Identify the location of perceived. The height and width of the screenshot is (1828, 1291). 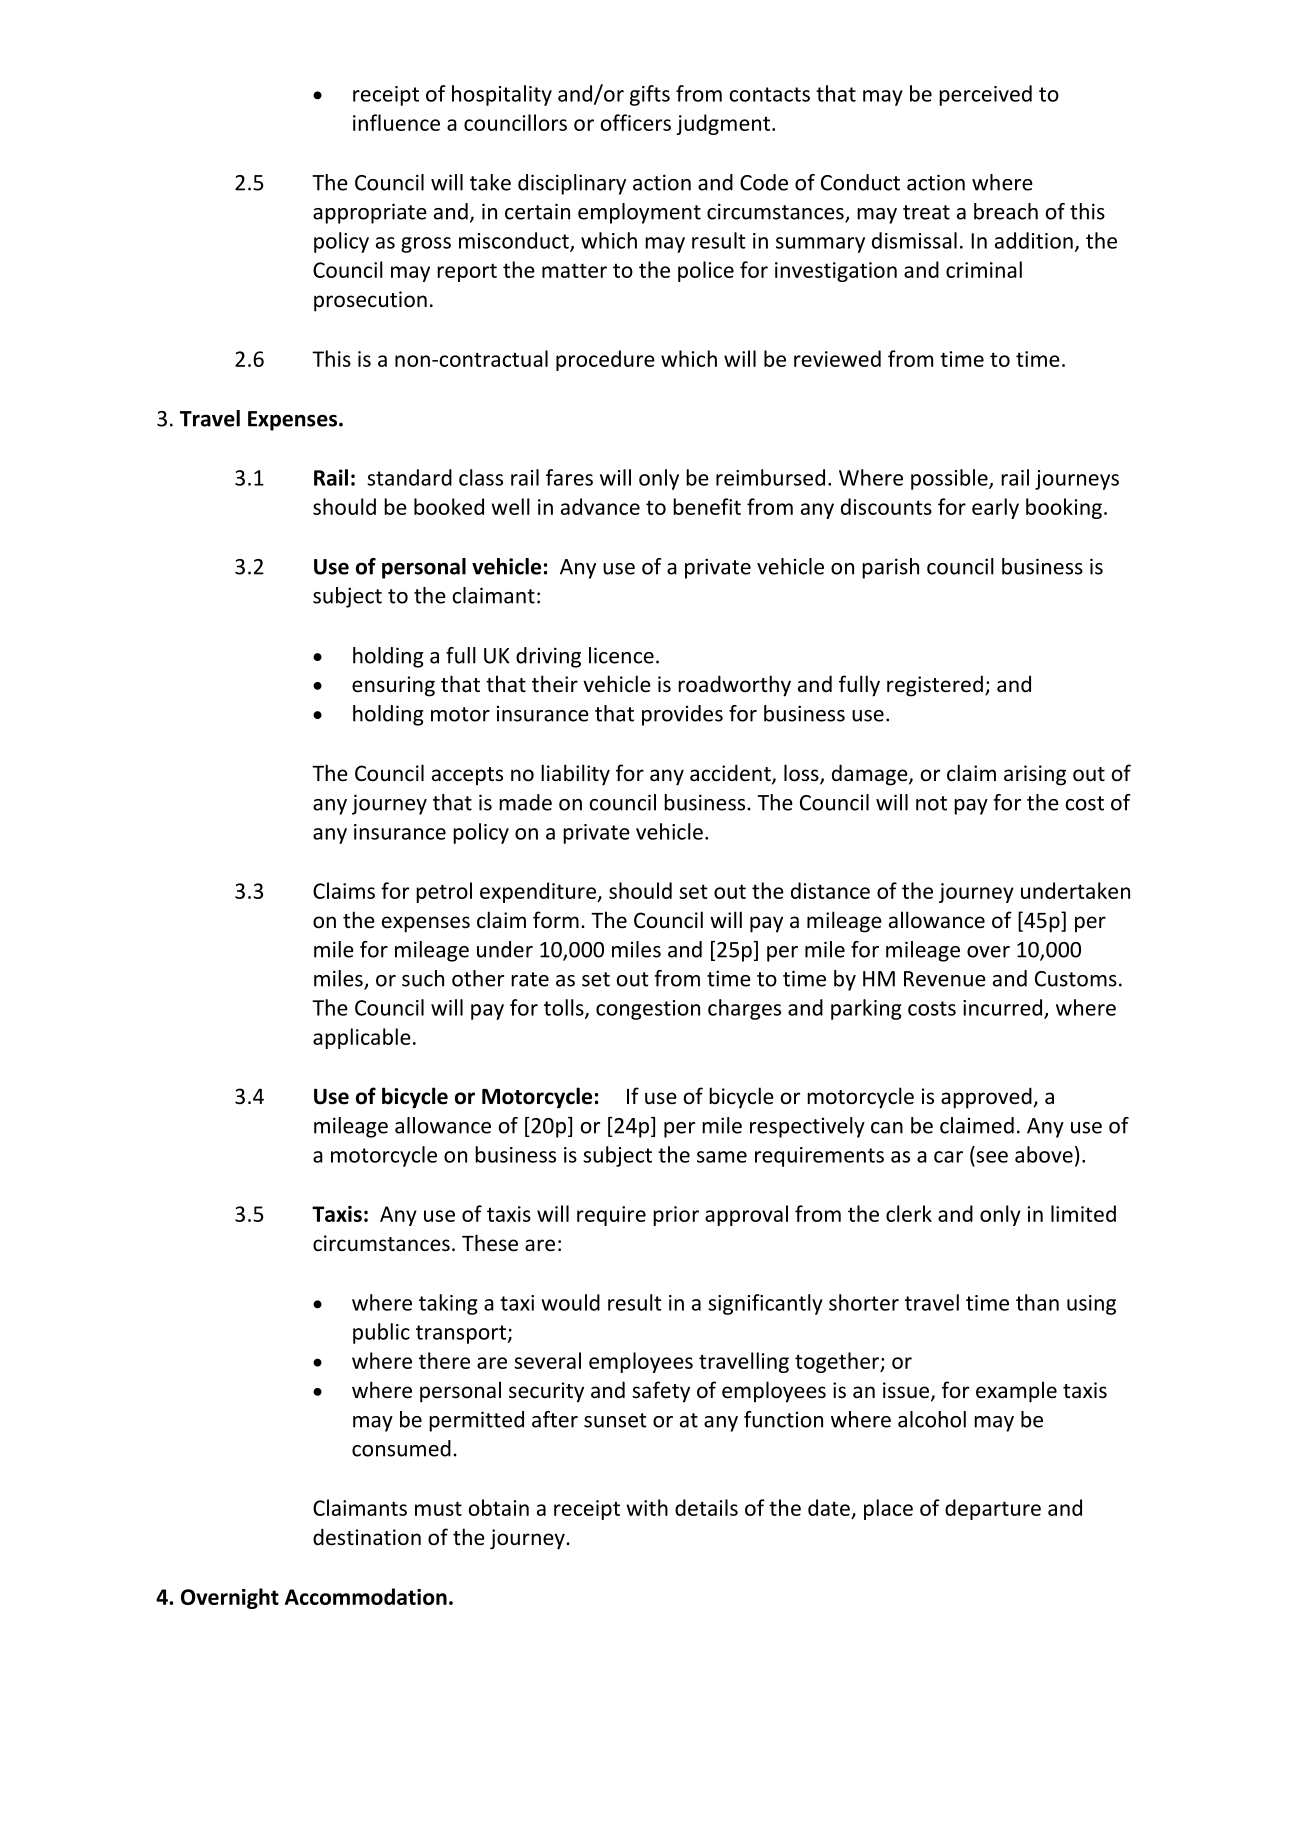
(985, 95).
